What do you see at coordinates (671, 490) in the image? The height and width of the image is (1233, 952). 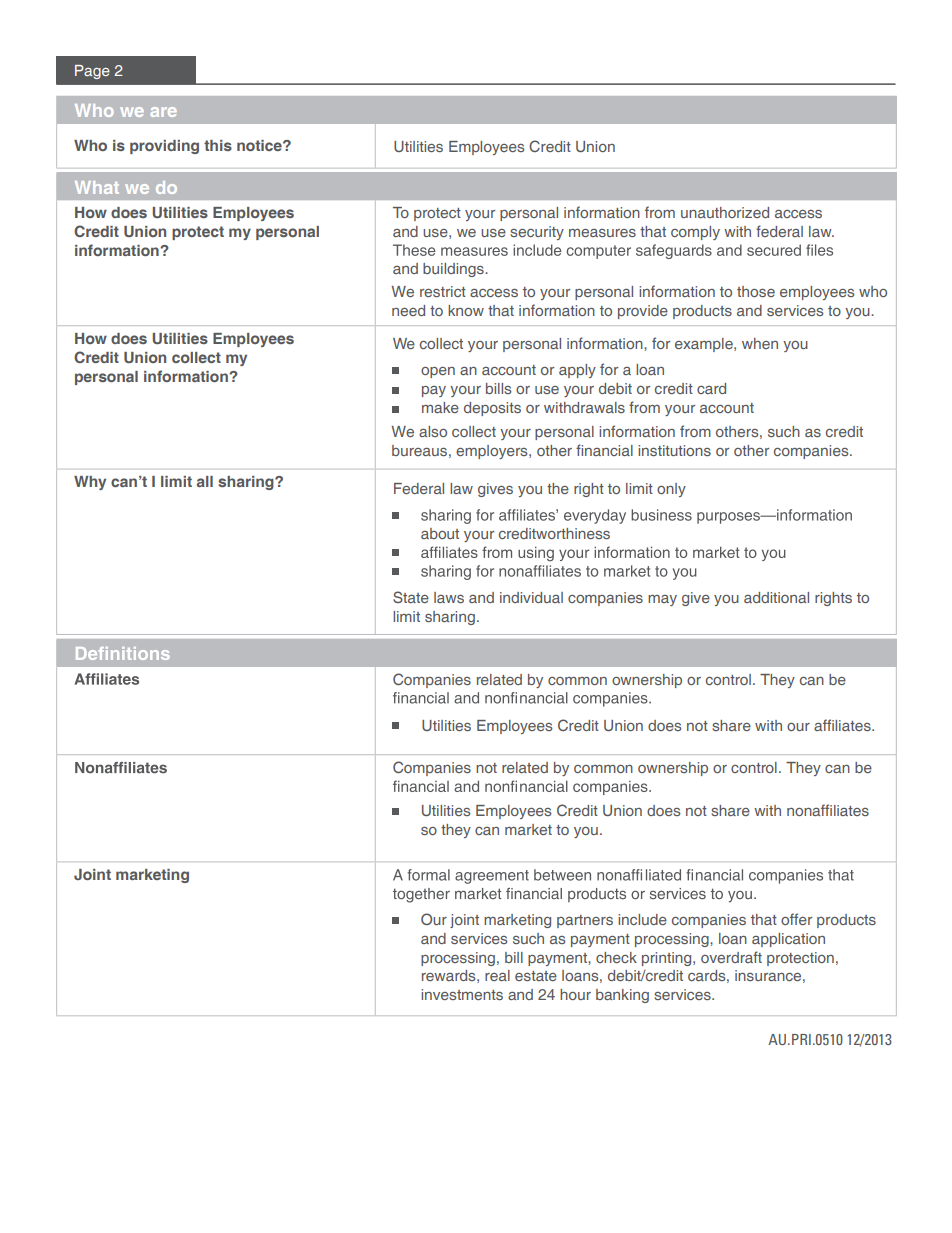 I see `only` at bounding box center [671, 490].
